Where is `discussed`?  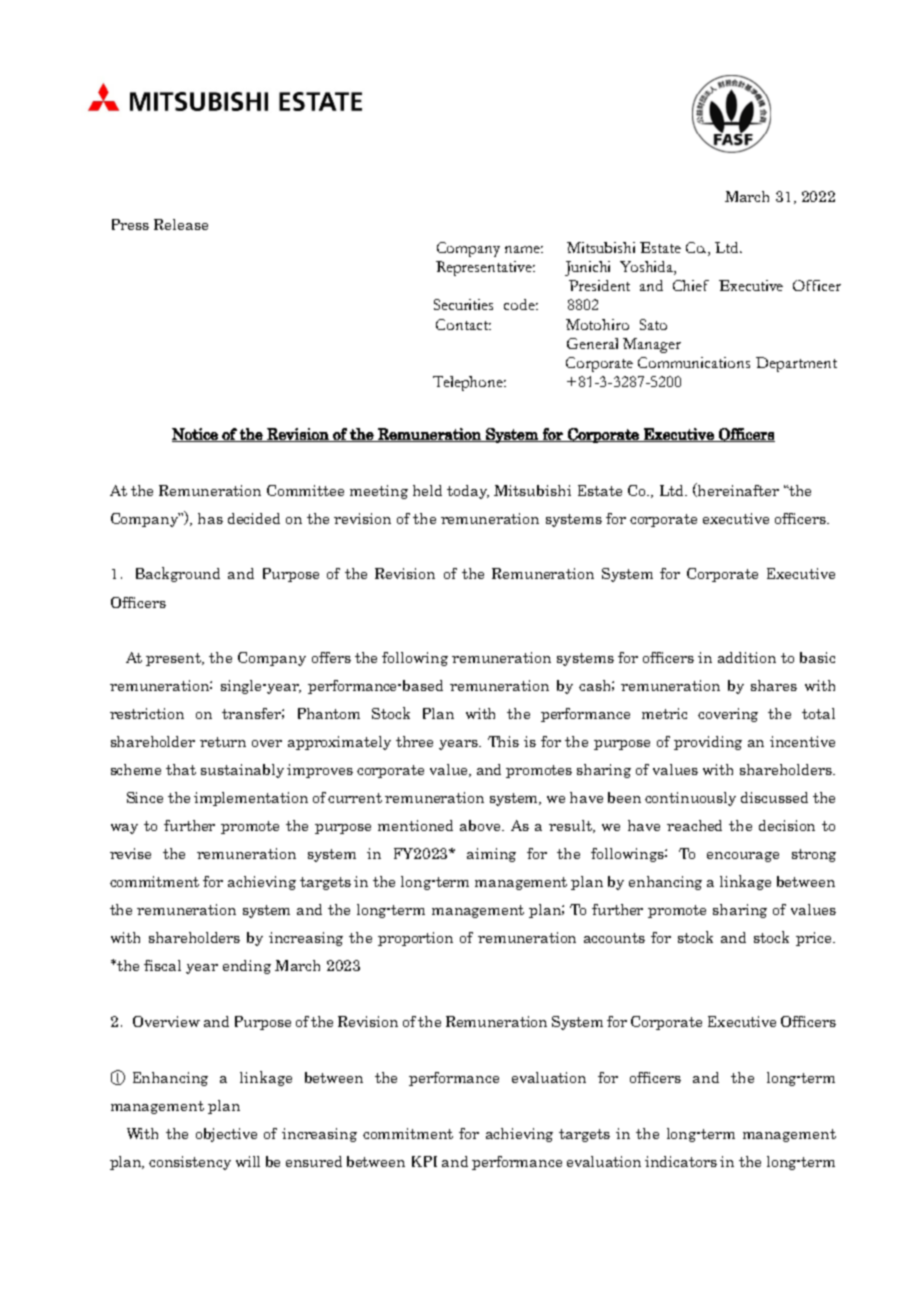
discussed is located at coordinates (774, 797).
